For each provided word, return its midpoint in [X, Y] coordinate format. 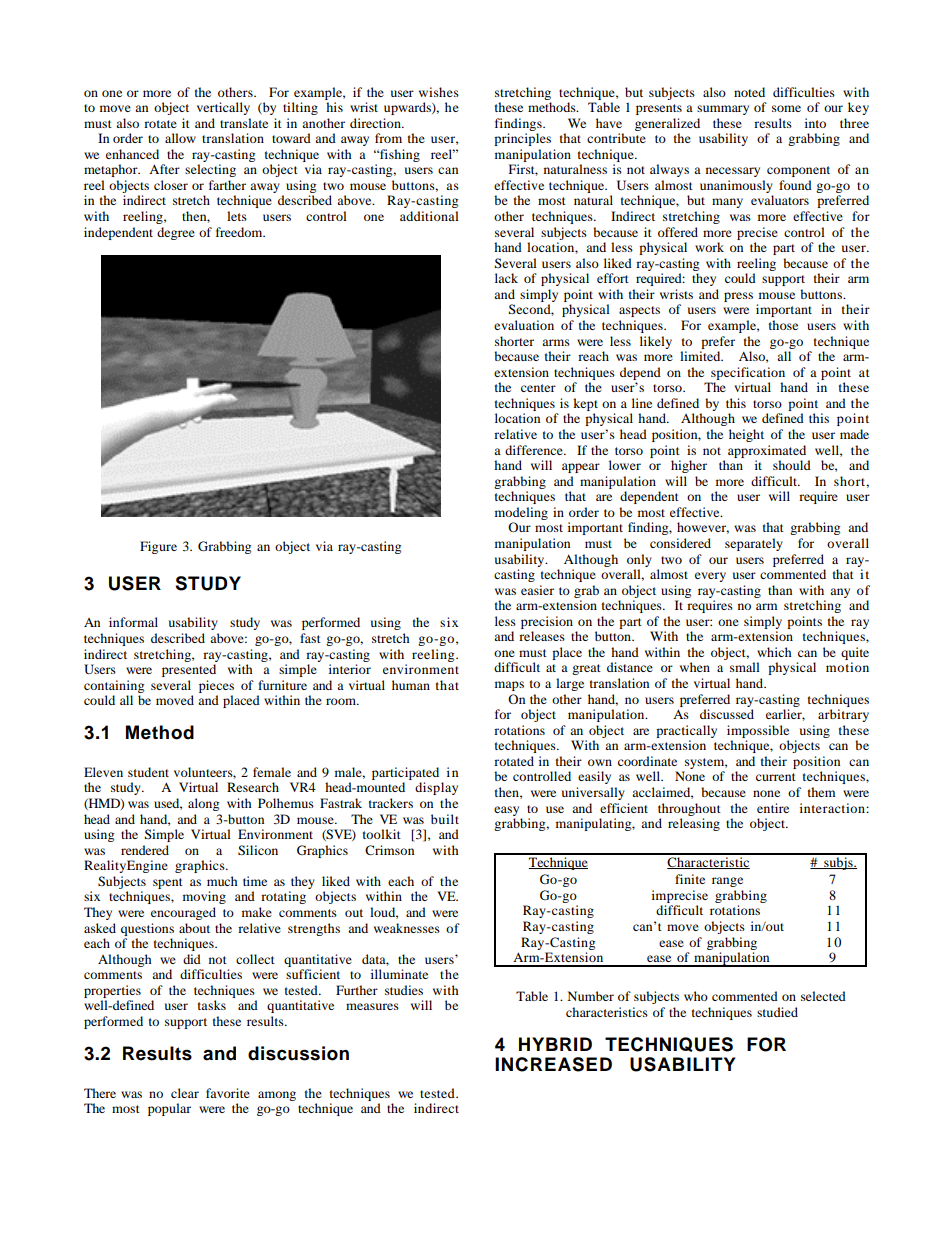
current [776, 777]
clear [185, 1093]
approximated [767, 451]
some [786, 108]
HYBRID [555, 1044]
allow [180, 138]
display [436, 788]
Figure [158, 547]
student [148, 772]
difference [535, 450]
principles [522, 139]
